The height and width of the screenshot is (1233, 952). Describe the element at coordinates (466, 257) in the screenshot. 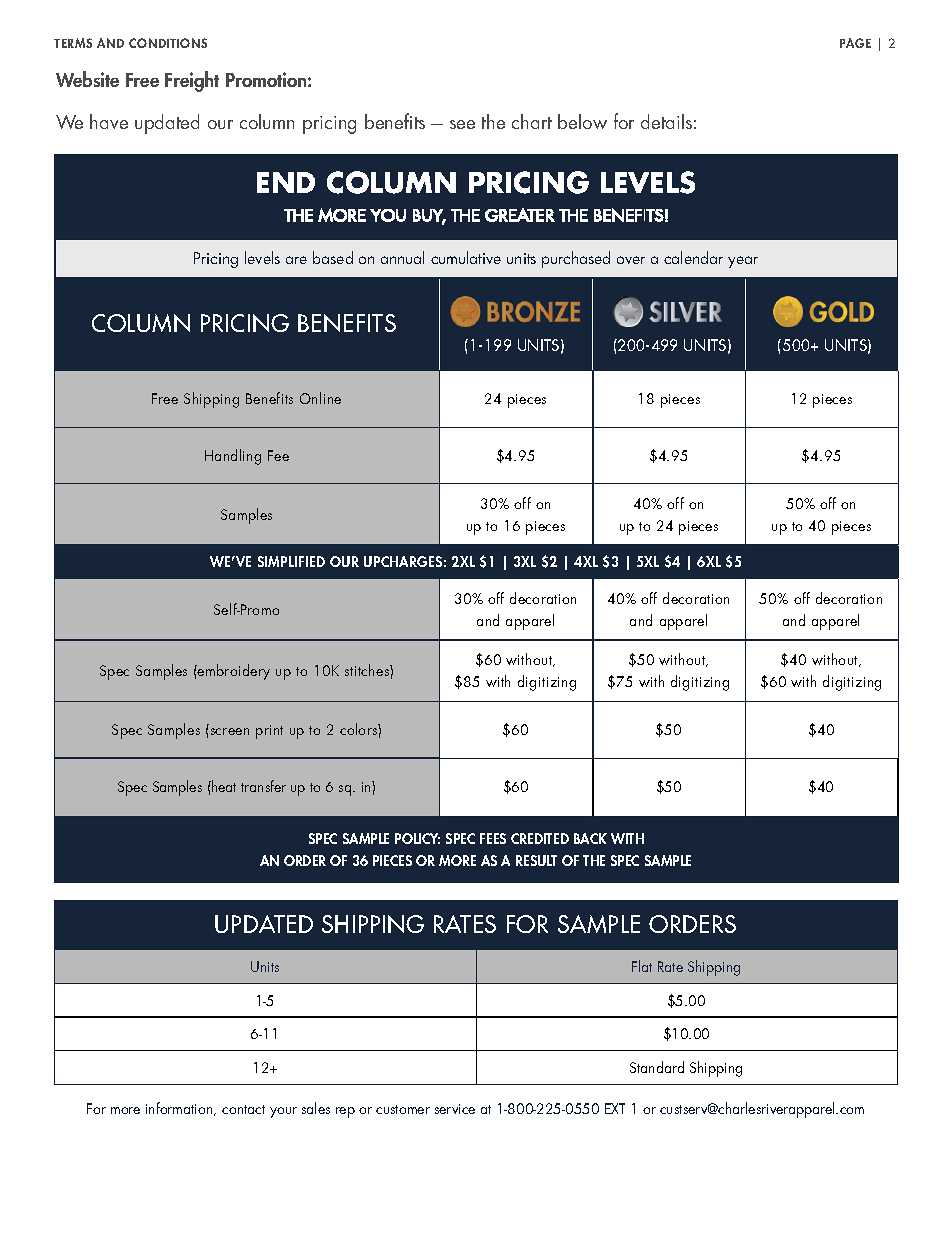

I see `cumulative` at that location.
